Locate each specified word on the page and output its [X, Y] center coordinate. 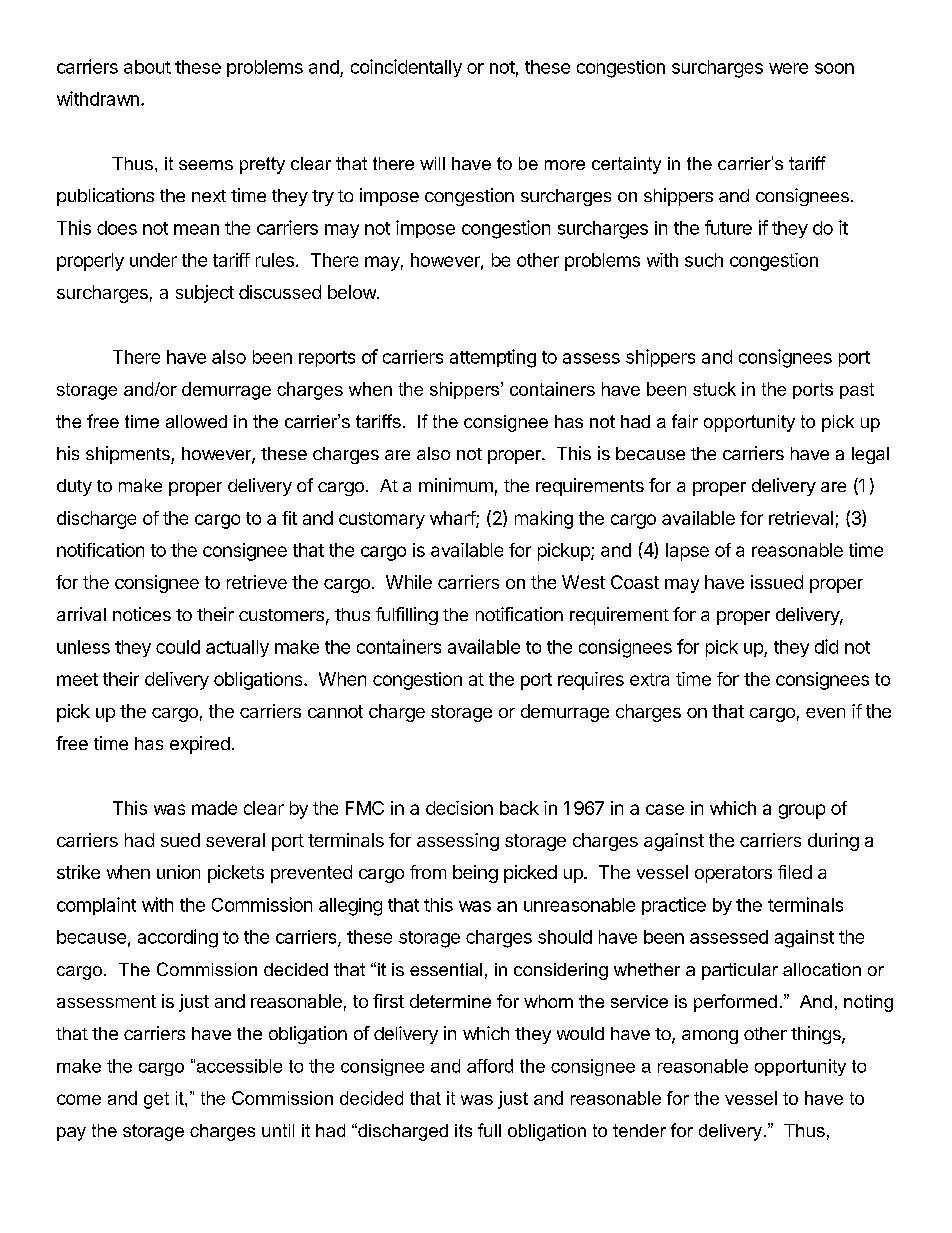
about [147, 67]
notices [142, 614]
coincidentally [406, 68]
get [156, 1100]
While [409, 582]
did [826, 646]
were [788, 68]
